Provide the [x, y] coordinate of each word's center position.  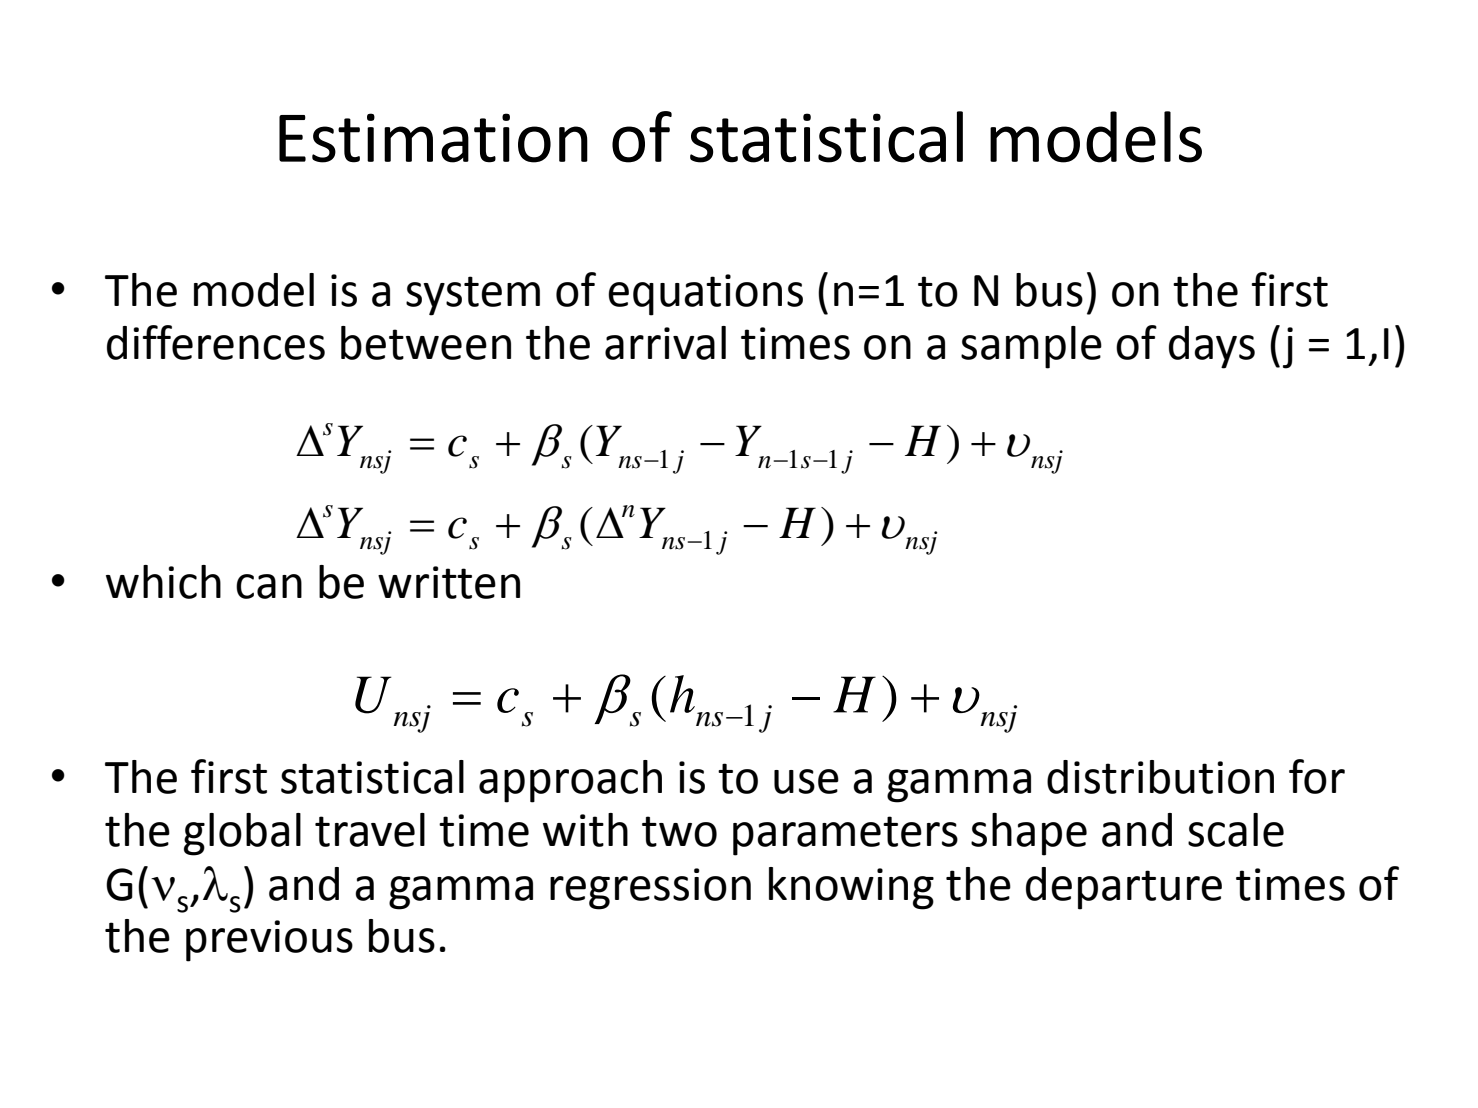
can [269, 586]
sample [1031, 347]
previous [269, 941]
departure [1124, 888]
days [1212, 347]
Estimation [433, 138]
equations [705, 295]
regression [650, 889]
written [449, 582]
